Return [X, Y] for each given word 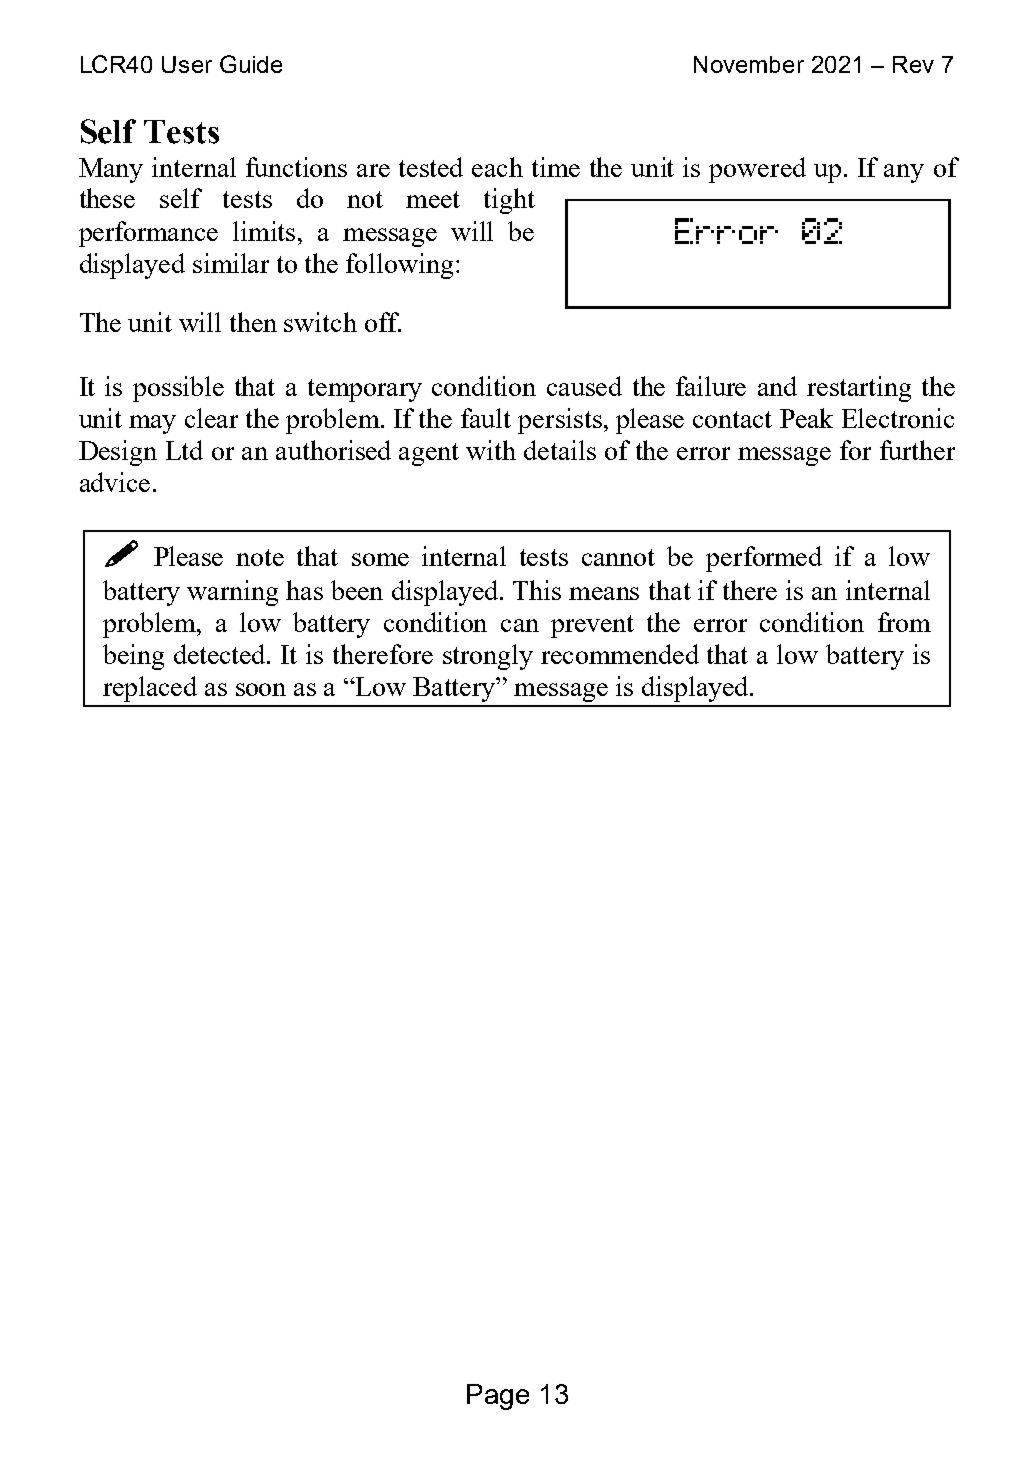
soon [261, 689]
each [497, 167]
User [187, 64]
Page [498, 1397]
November [749, 64]
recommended [620, 654]
